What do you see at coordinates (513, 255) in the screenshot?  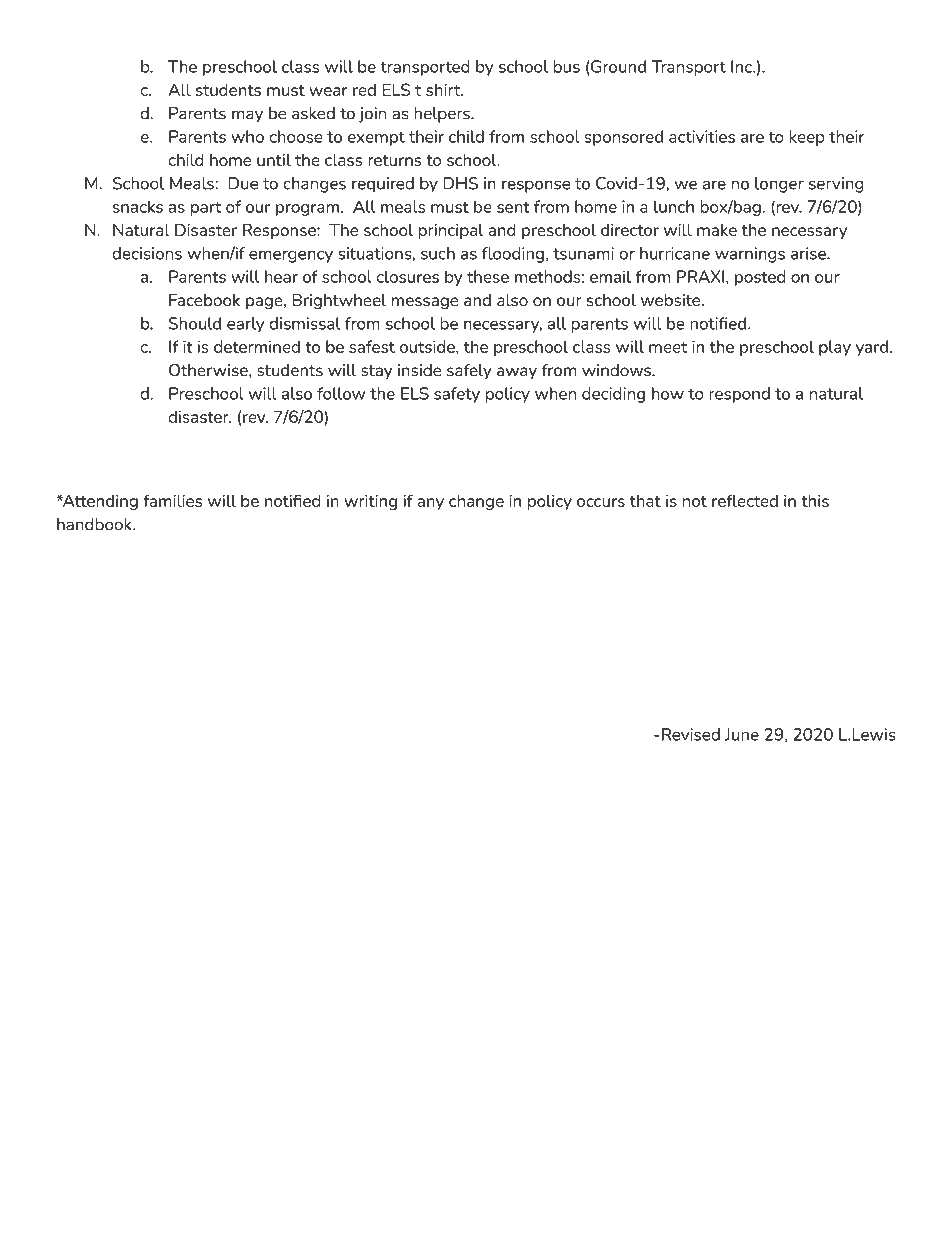 I see `flooding` at bounding box center [513, 255].
